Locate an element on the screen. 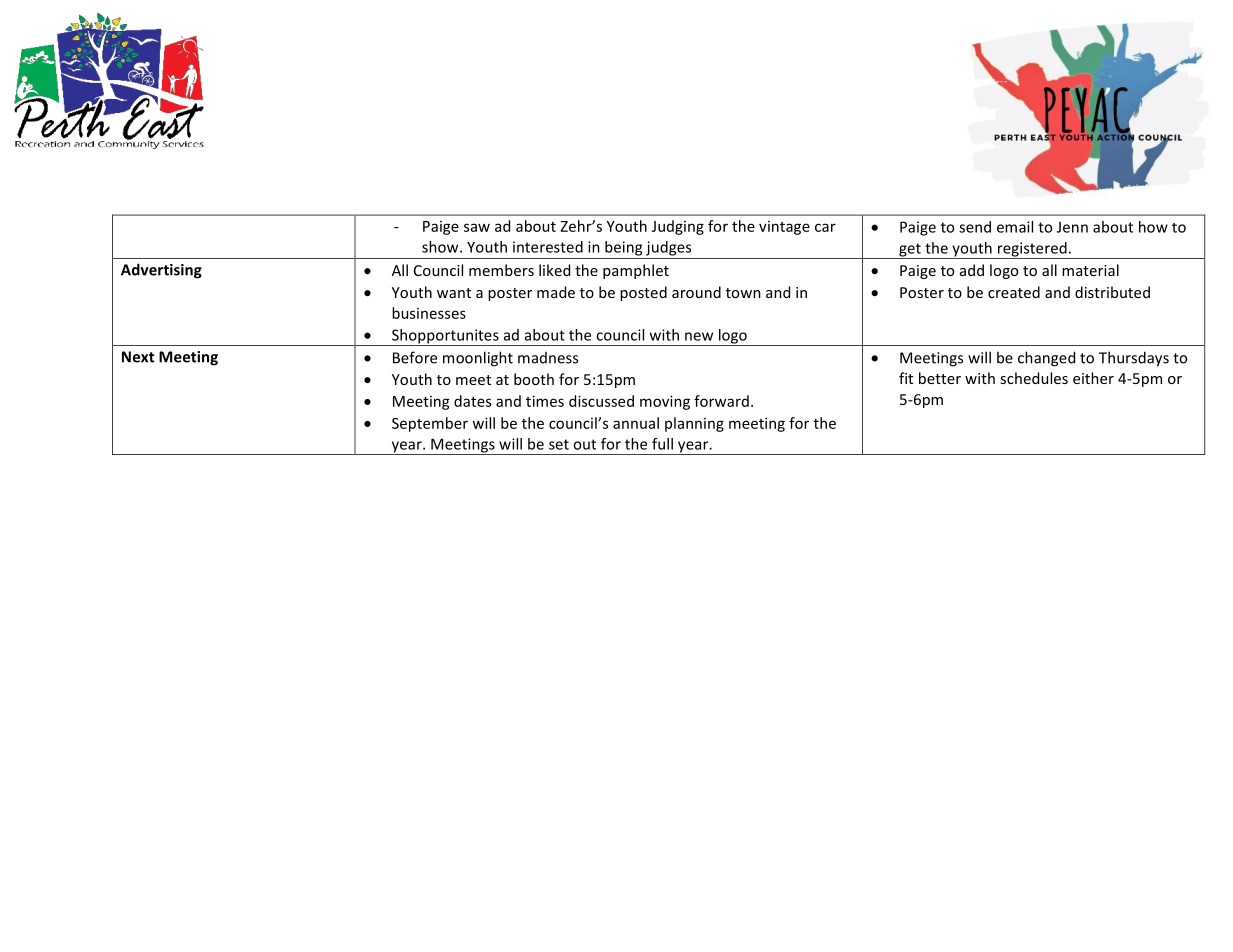 The height and width of the screenshot is (952, 1233). September is located at coordinates (430, 424).
